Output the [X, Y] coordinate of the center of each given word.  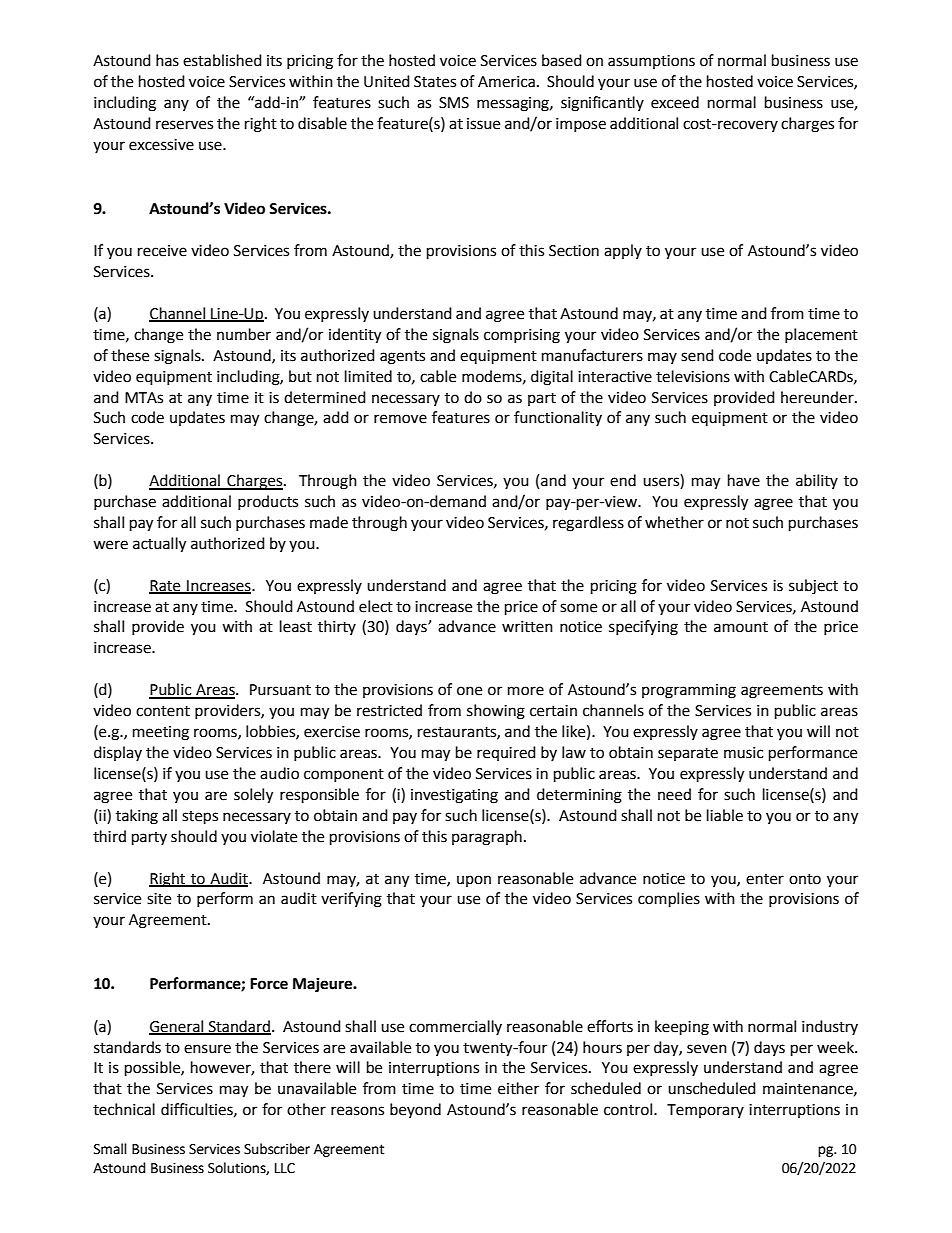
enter [765, 879]
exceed [675, 102]
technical [124, 1109]
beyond [415, 1110]
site [159, 899]
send [697, 355]
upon [474, 881]
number [244, 334]
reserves [184, 125]
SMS [454, 103]
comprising [522, 336]
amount [741, 627]
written [527, 627]
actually [159, 545]
